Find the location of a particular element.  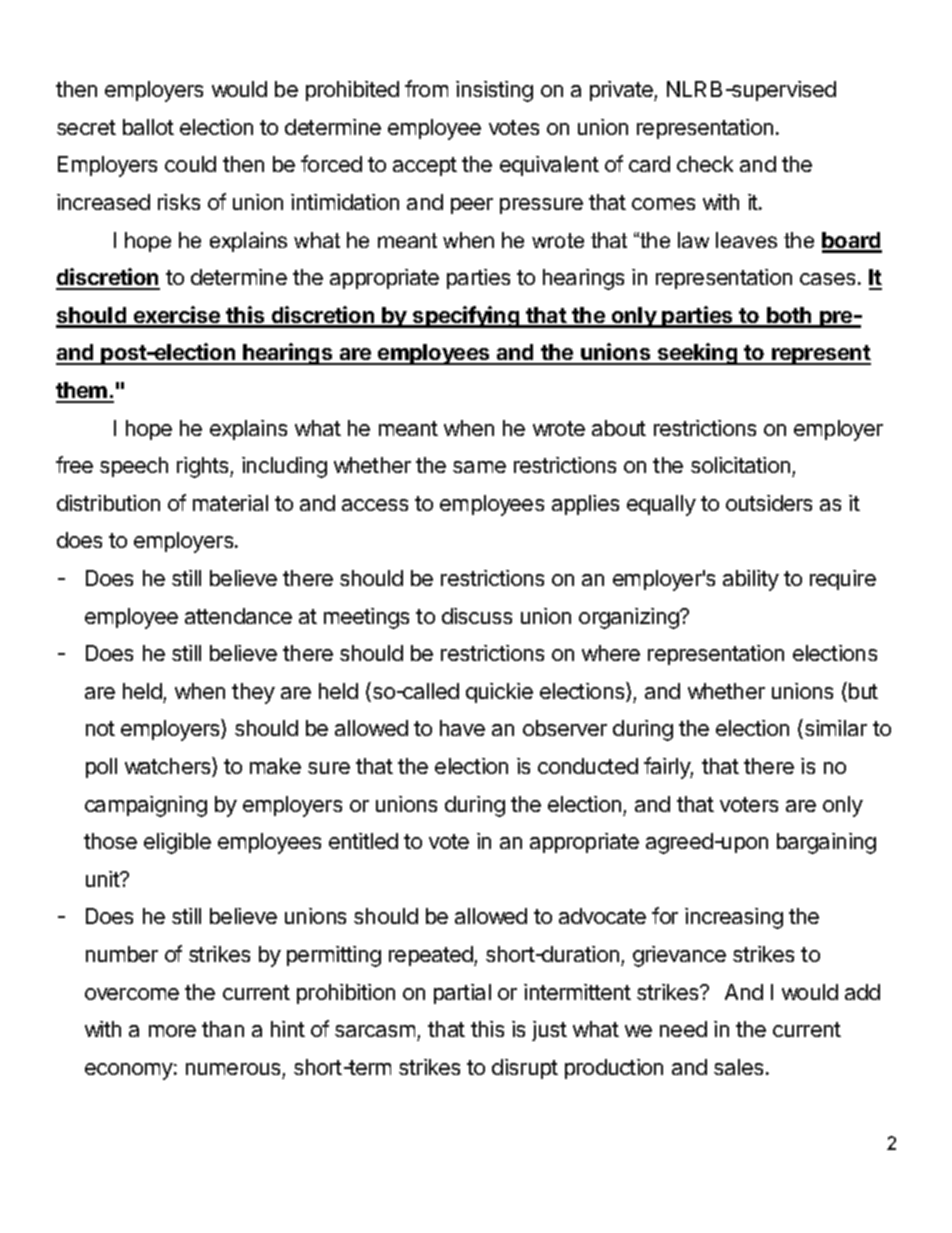

speech is located at coordinates (134, 467).
